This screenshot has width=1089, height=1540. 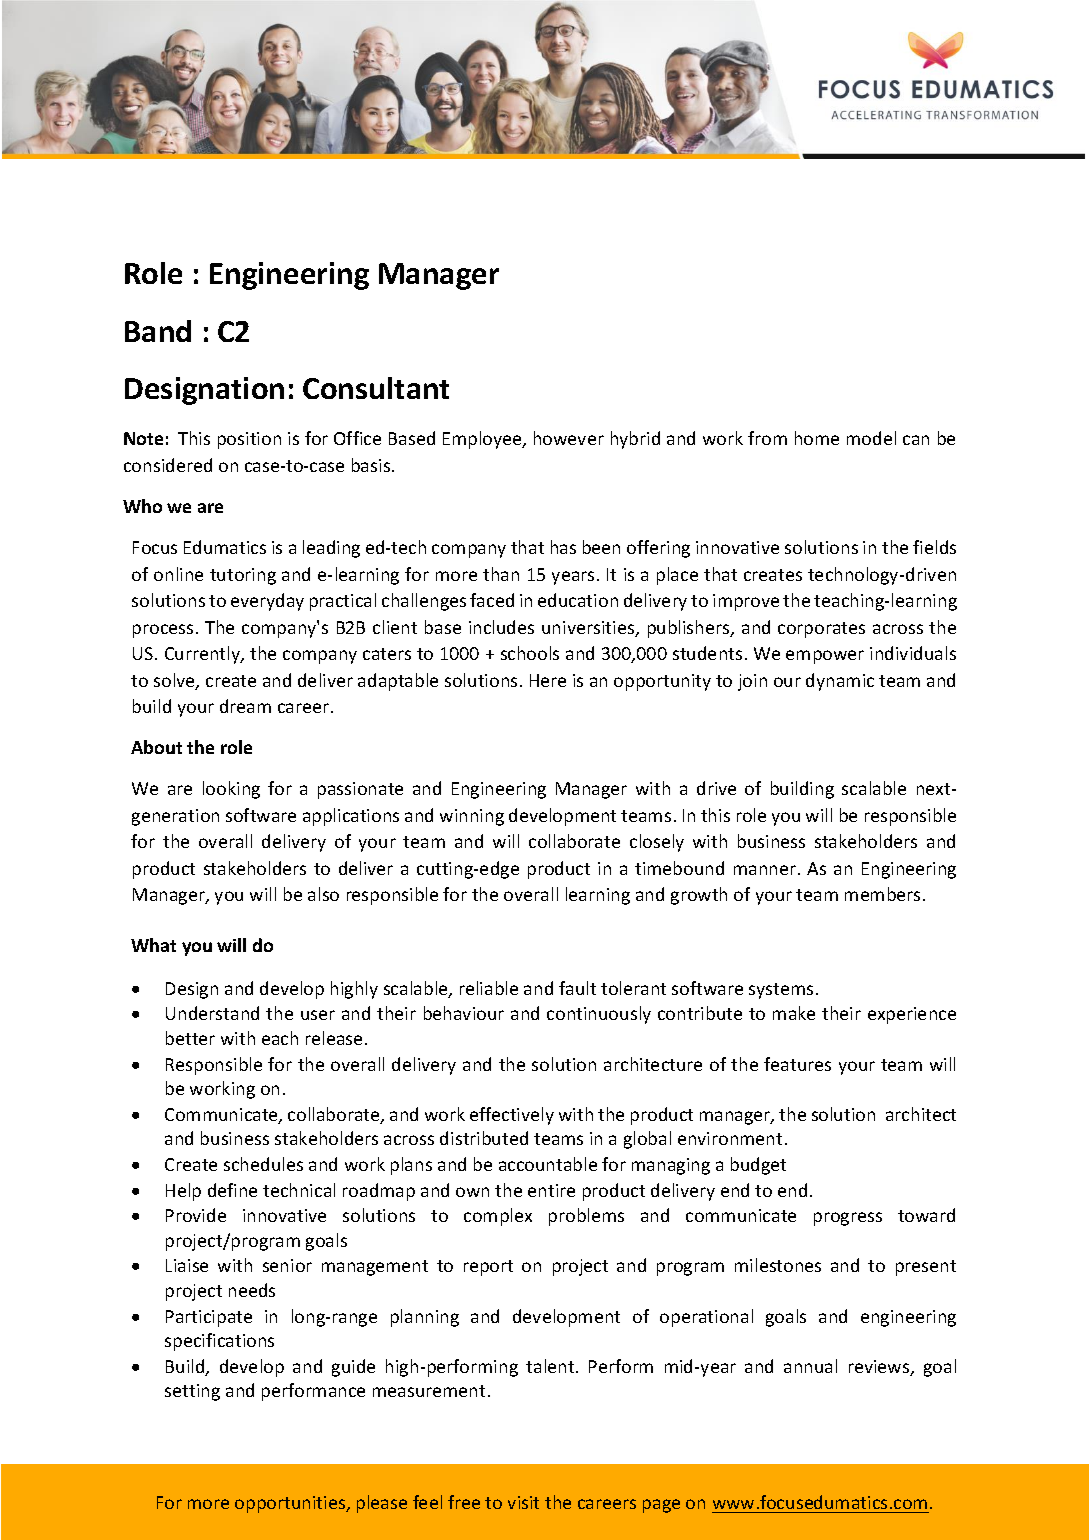 What do you see at coordinates (291, 1504) in the screenshot?
I see `opportunities` at bounding box center [291, 1504].
